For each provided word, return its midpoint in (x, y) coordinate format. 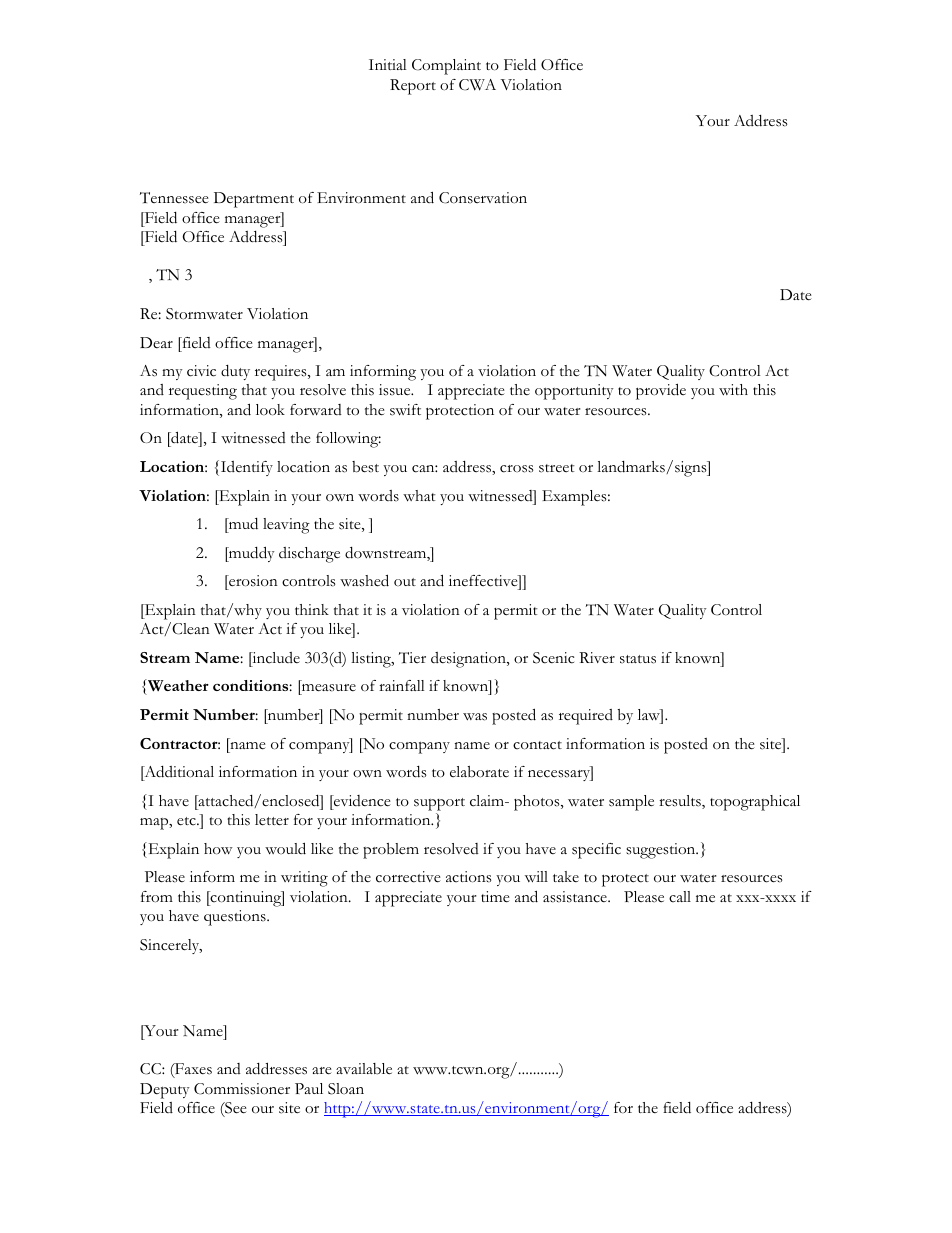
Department (254, 200)
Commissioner (242, 1089)
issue (396, 390)
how (218, 849)
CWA (477, 85)
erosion (252, 582)
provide (661, 391)
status (638, 659)
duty (235, 372)
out (405, 582)
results (681, 802)
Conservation (483, 198)
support (439, 804)
